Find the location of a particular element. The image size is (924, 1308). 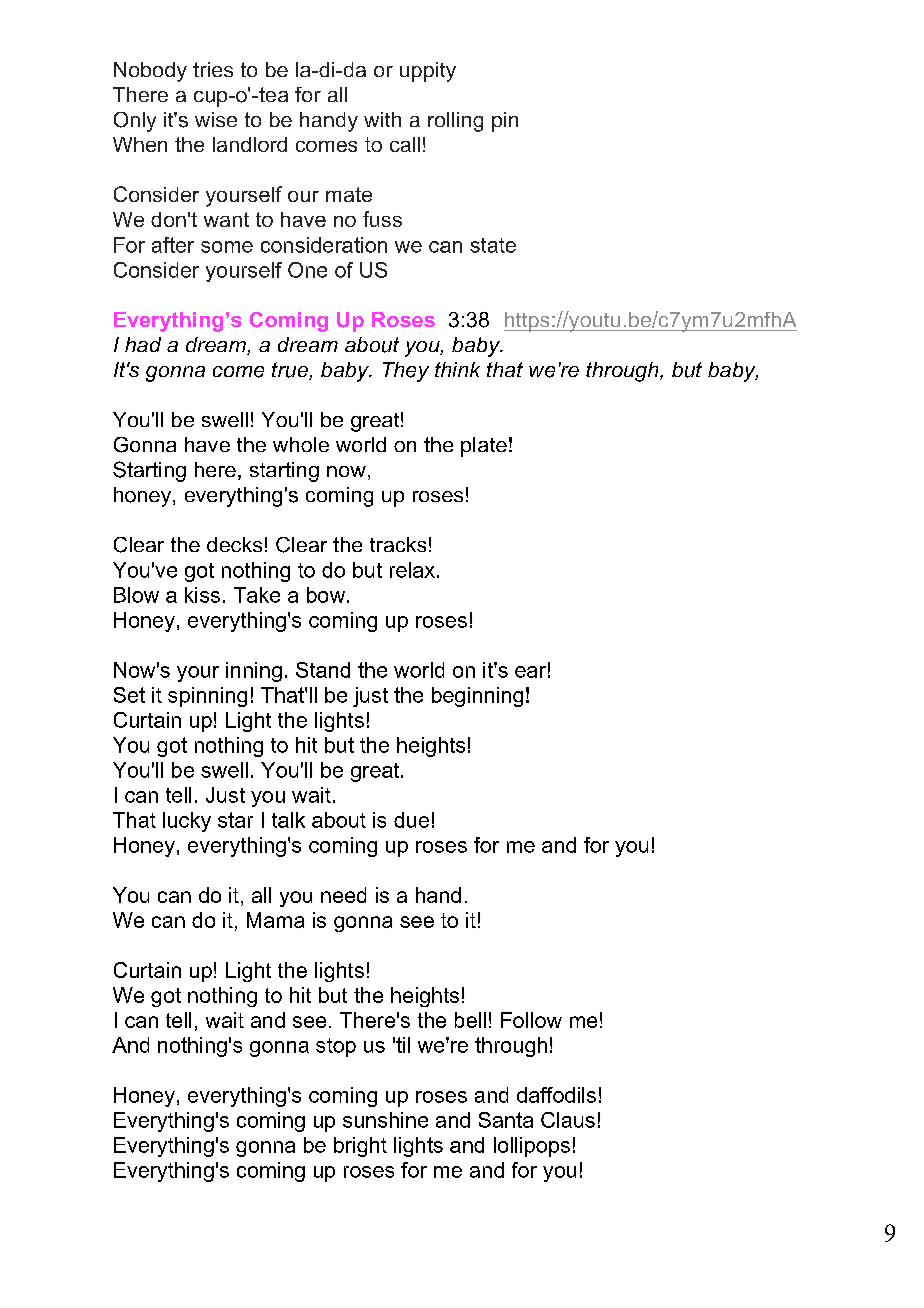

kiss is located at coordinates (202, 595).
